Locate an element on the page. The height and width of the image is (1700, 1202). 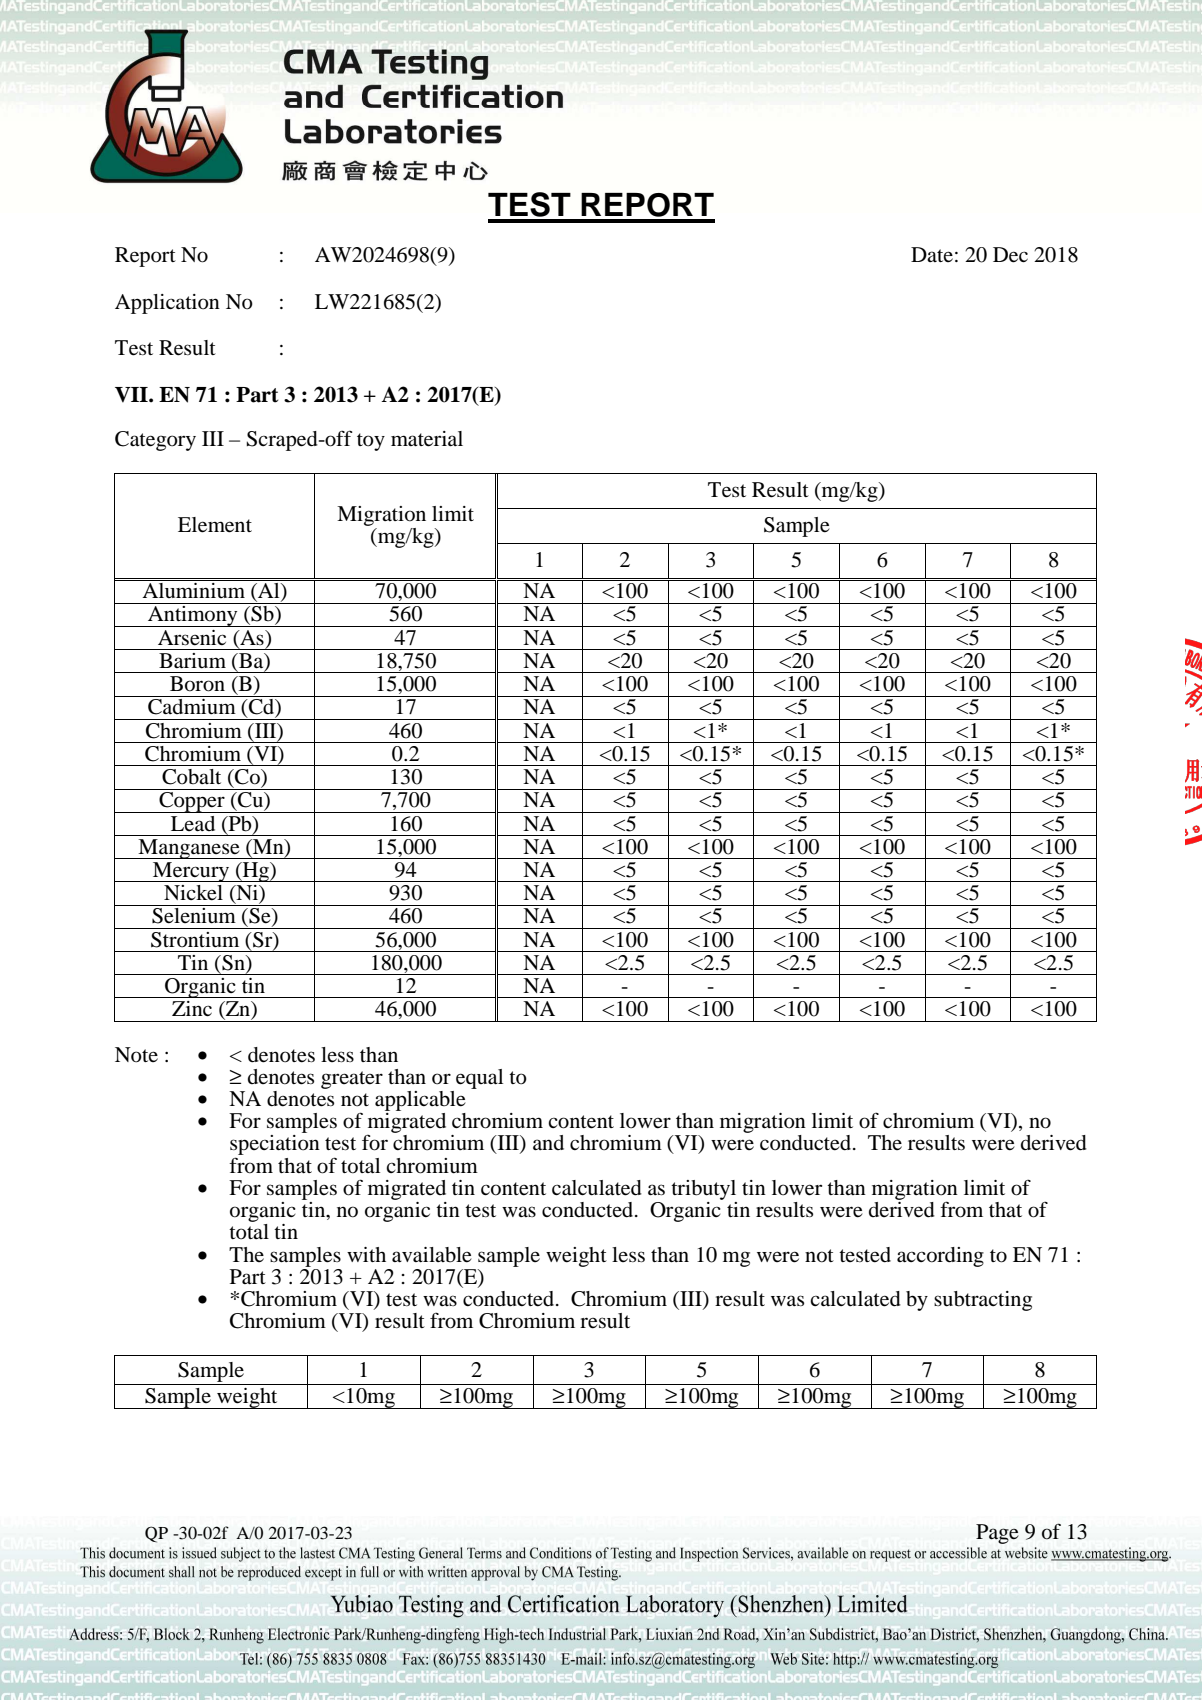
Application is located at coordinates (167, 304).
